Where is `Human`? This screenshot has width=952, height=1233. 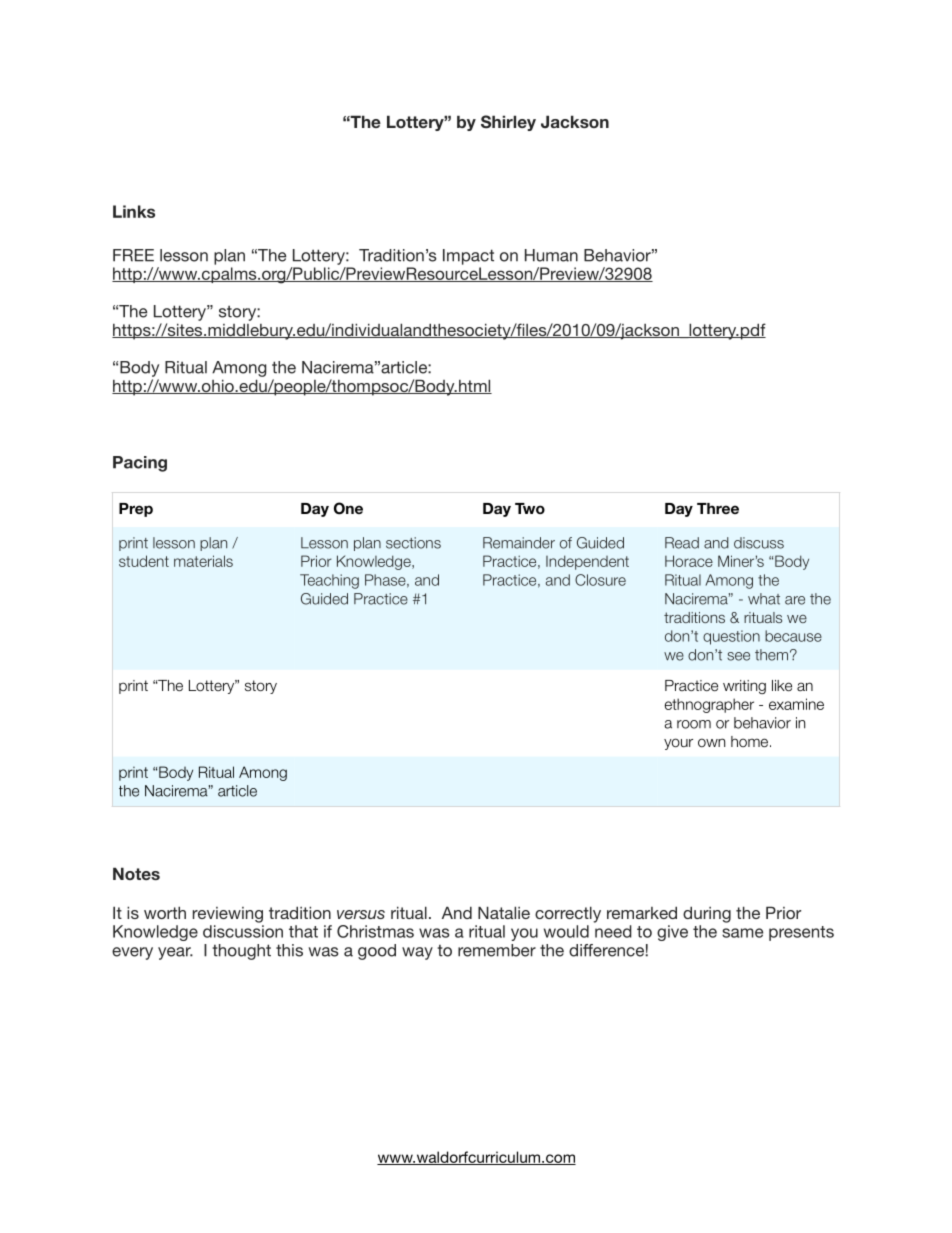 Human is located at coordinates (551, 255).
